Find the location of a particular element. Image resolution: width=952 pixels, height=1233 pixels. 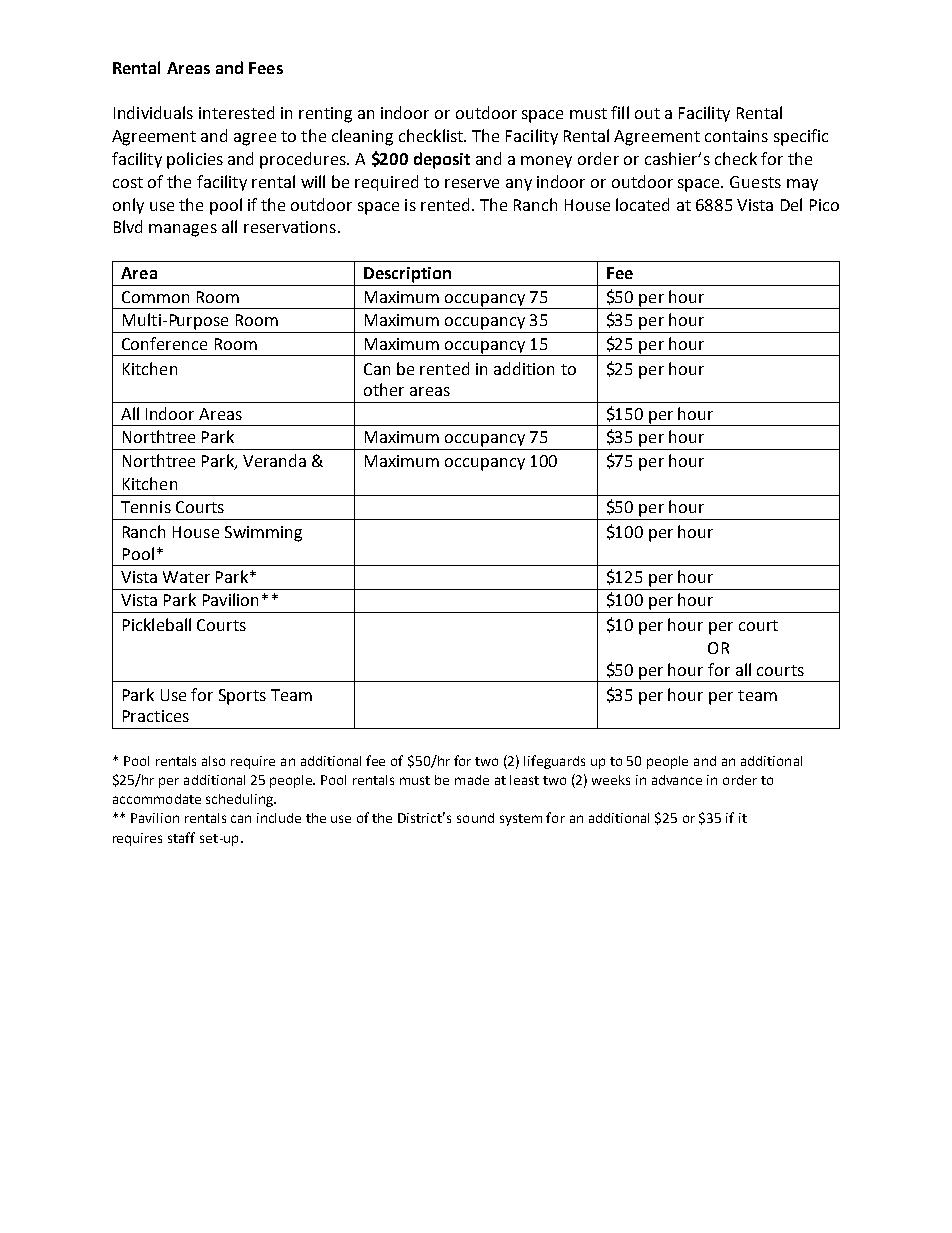

Water is located at coordinates (186, 577).
